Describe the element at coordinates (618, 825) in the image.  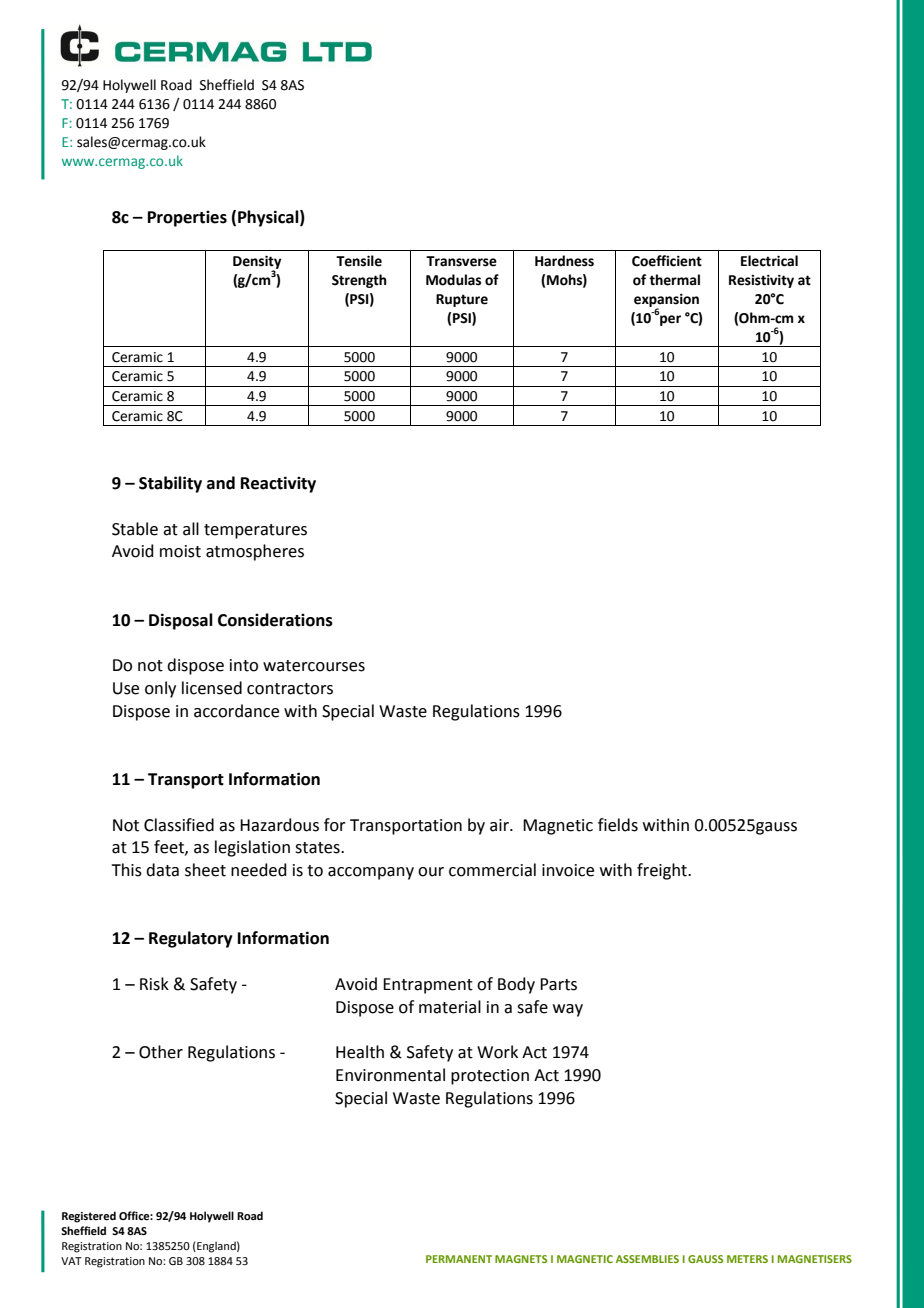
I see `fields` at that location.
